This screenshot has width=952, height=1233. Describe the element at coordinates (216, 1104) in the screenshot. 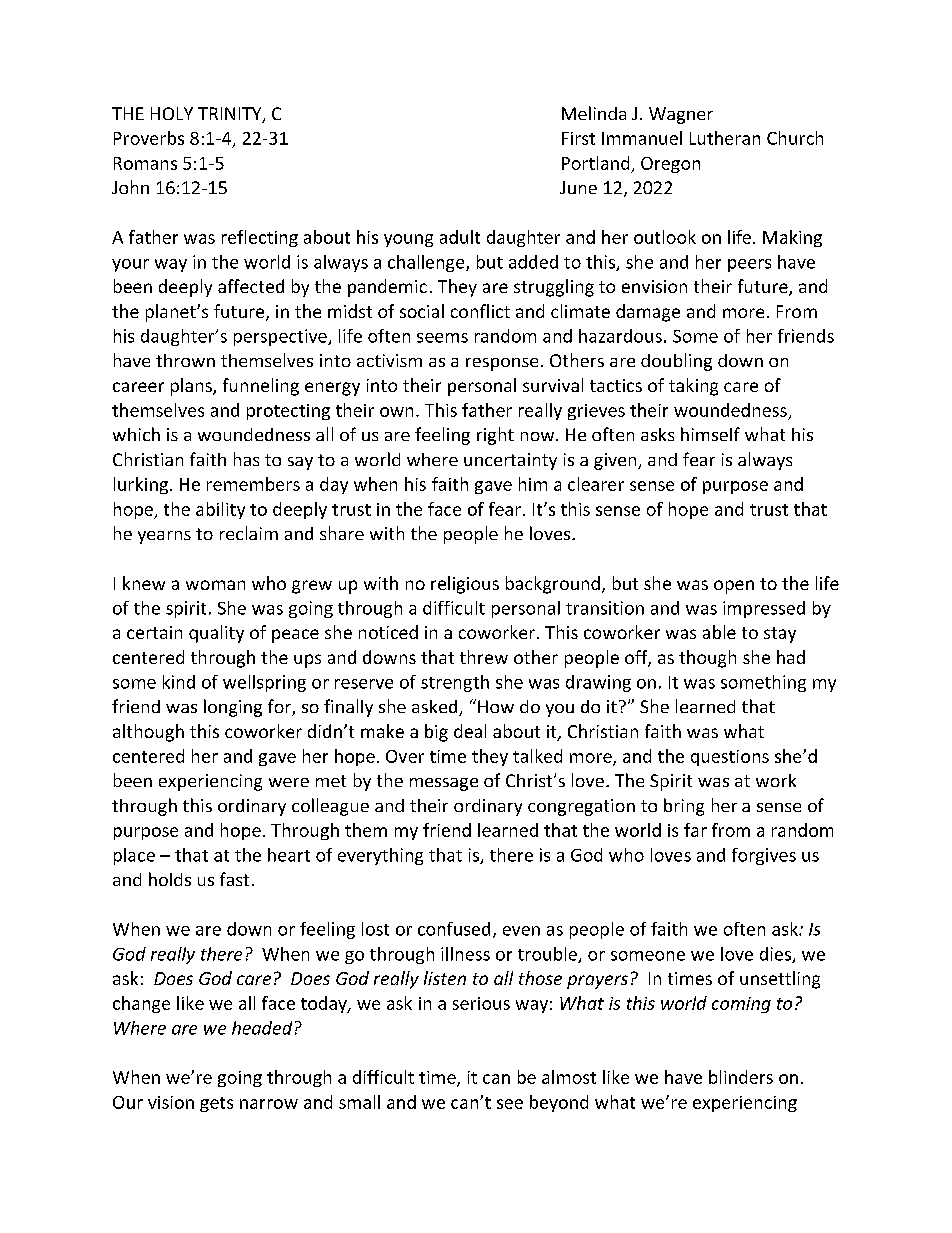

I see `gets` at that location.
